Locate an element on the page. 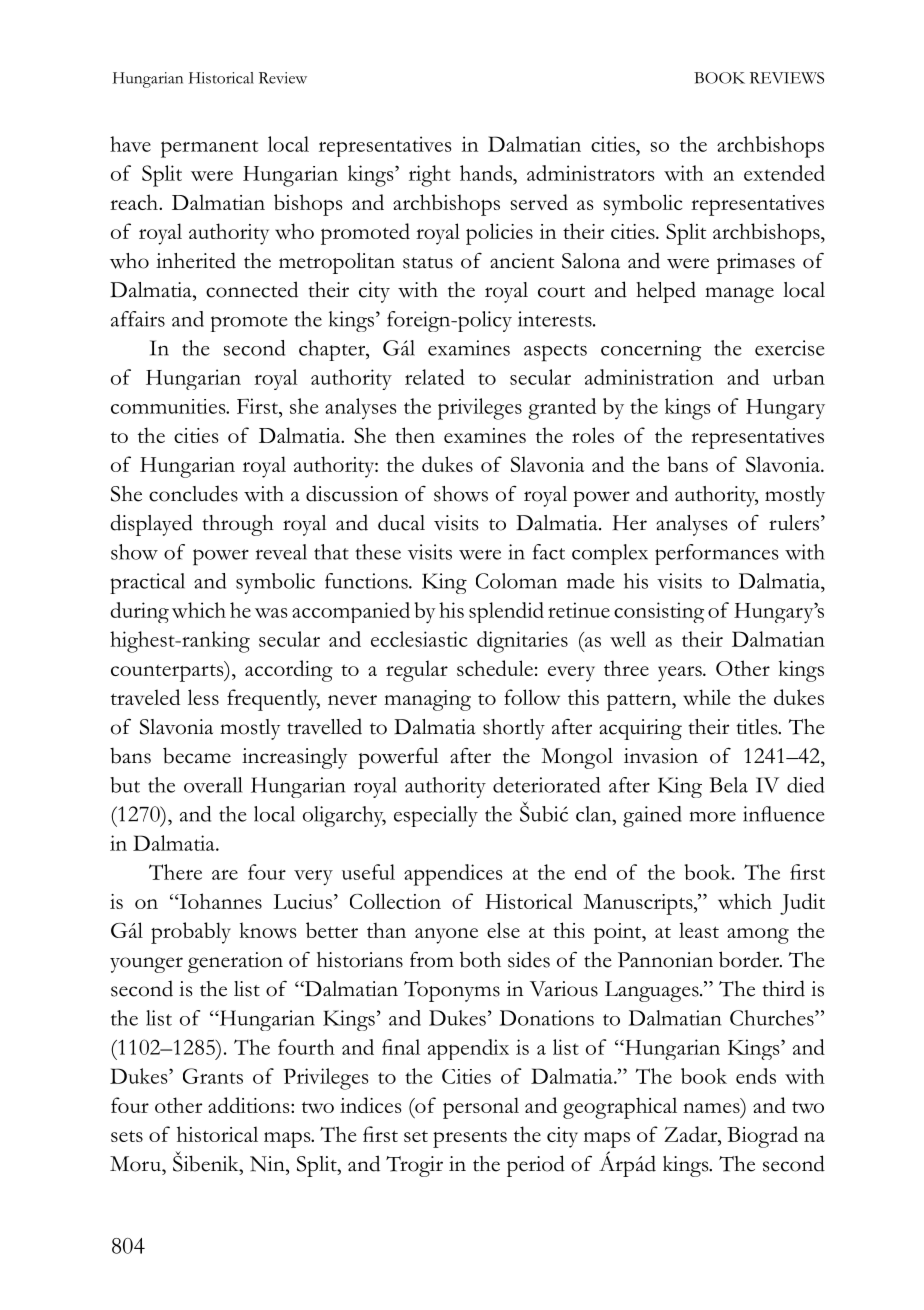 The image size is (924, 1310). presents is located at coordinates (470, 1139).
